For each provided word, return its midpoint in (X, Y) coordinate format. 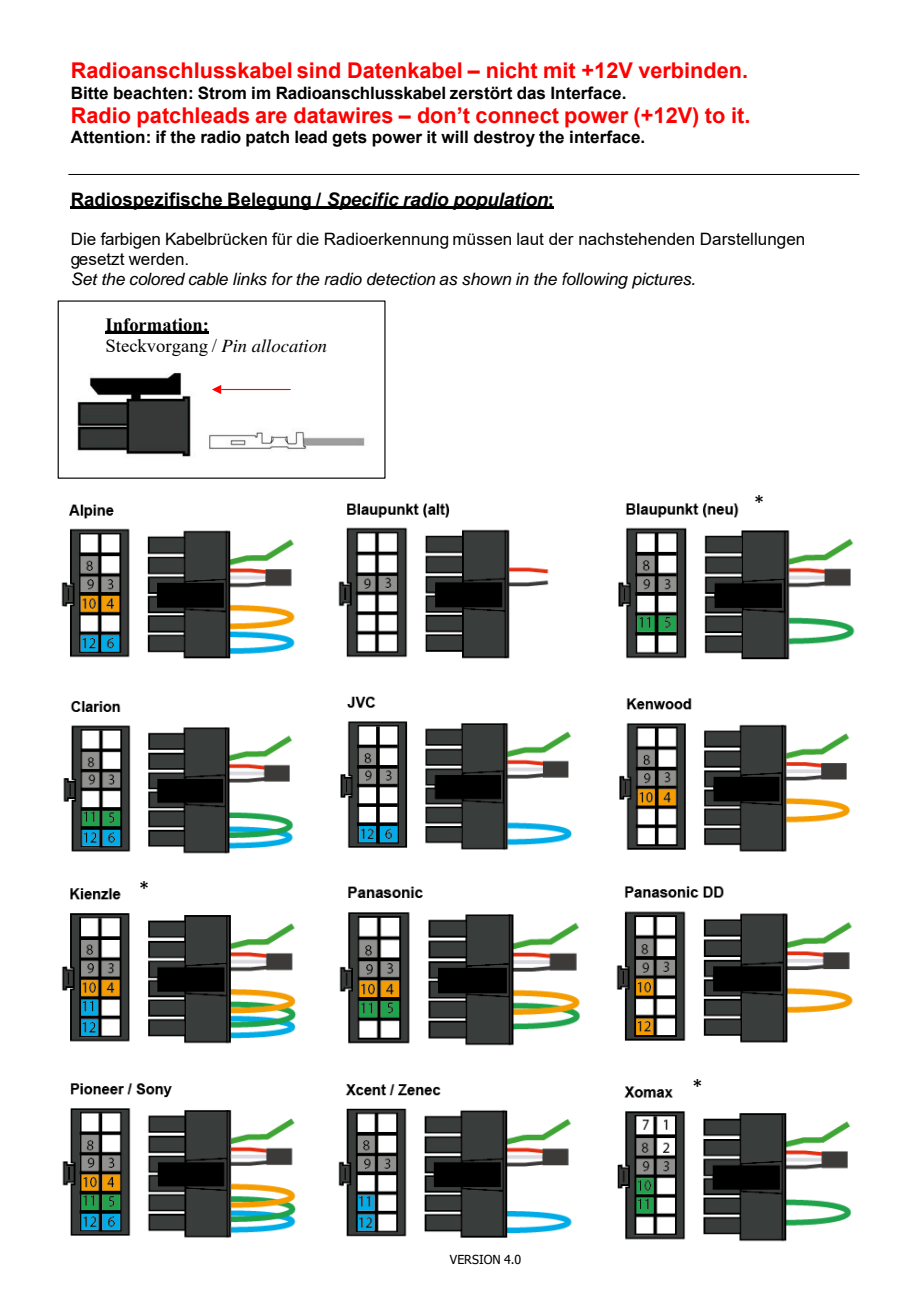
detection (401, 279)
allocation (289, 345)
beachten (150, 93)
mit (560, 70)
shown (486, 279)
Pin (234, 345)
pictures (663, 280)
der (561, 238)
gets (349, 139)
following (595, 280)
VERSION (474, 1259)
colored (157, 279)
